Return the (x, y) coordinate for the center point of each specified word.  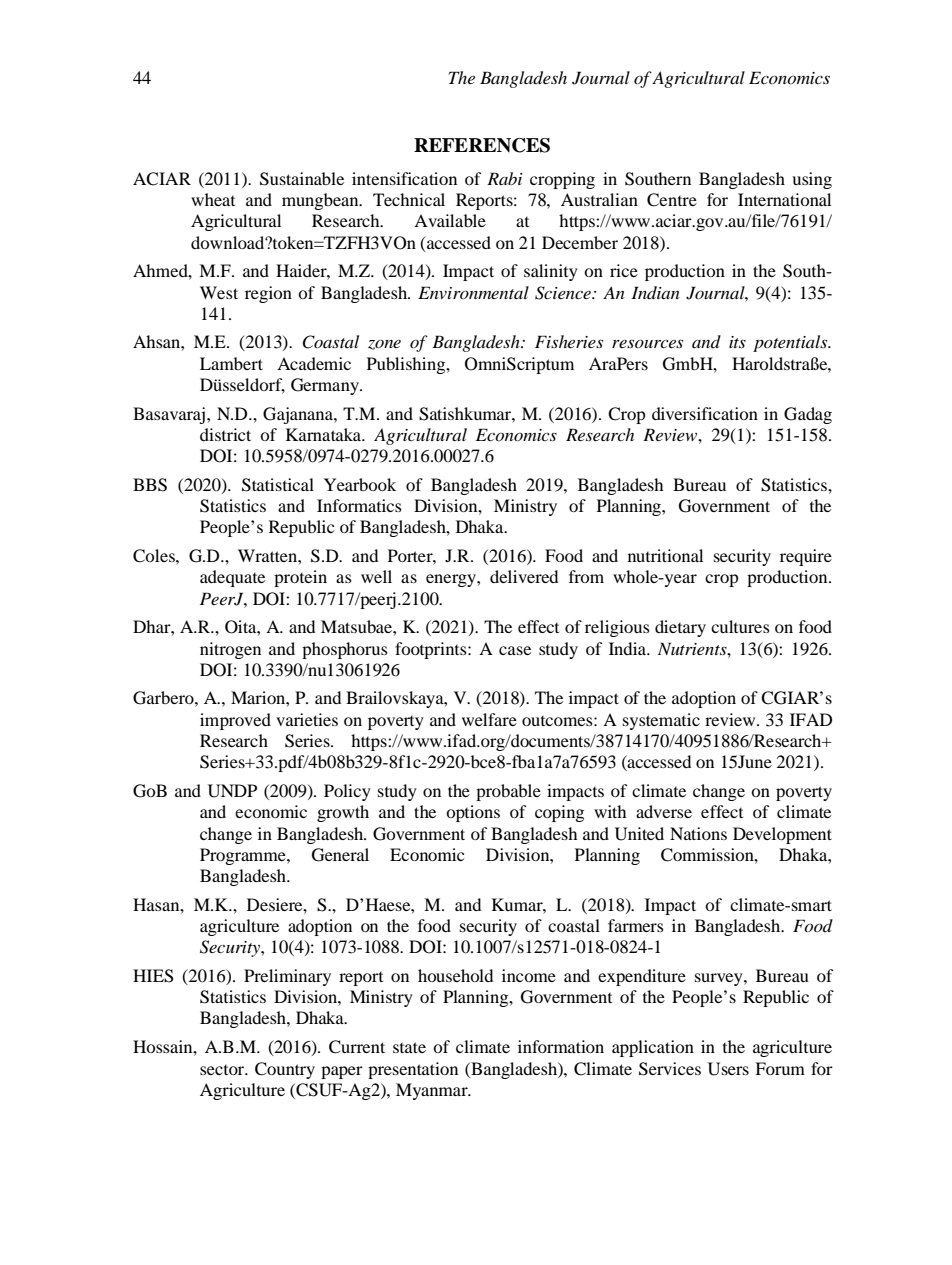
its (737, 342)
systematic (661, 721)
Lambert (231, 363)
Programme (244, 856)
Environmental (473, 292)
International (784, 199)
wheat (213, 199)
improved (235, 721)
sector (223, 1070)
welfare (489, 719)
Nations (698, 833)
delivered (524, 576)
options (473, 813)
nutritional (665, 555)
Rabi (505, 178)
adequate (232, 578)
